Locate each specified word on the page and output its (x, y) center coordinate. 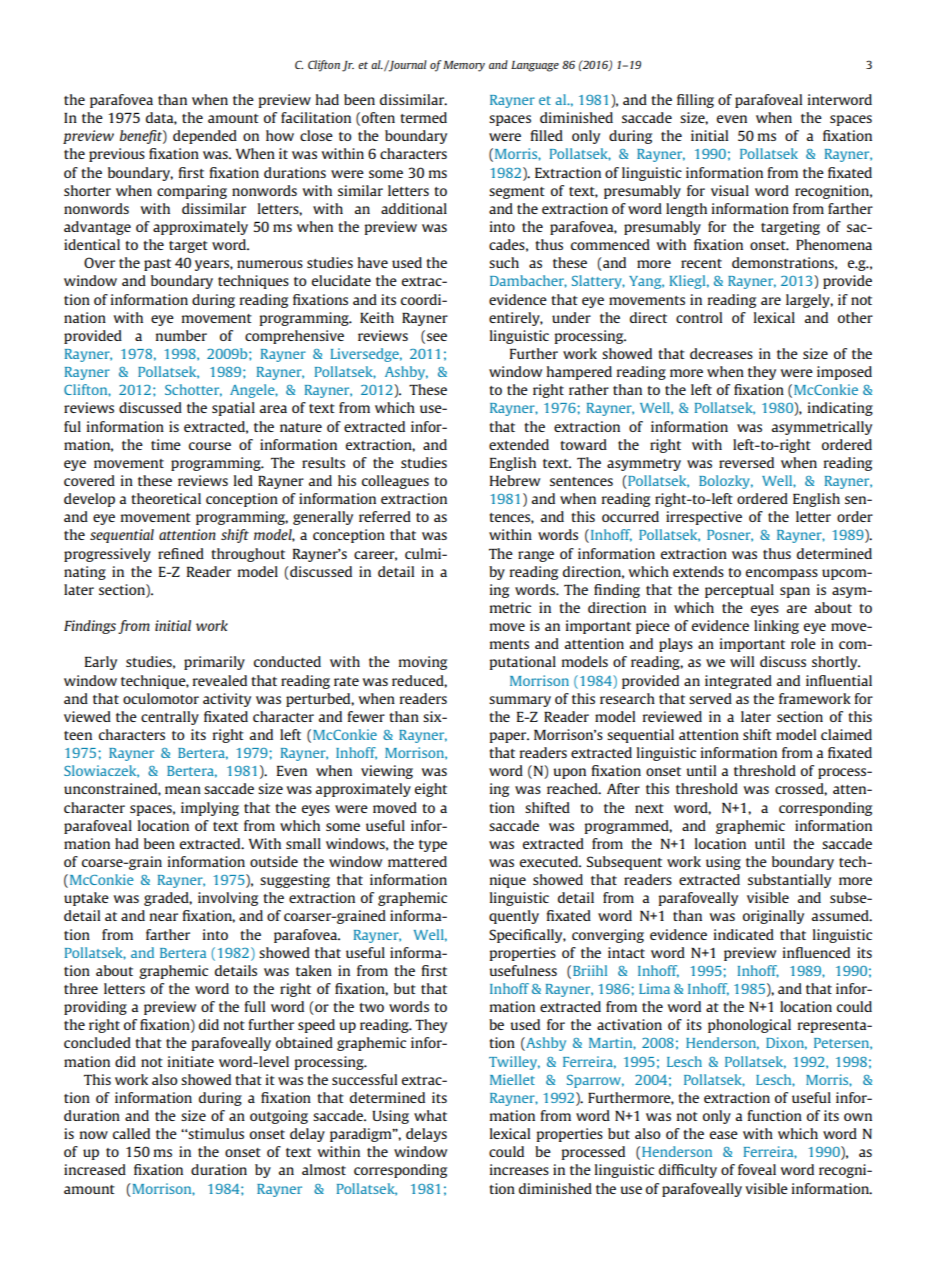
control (699, 317)
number (181, 335)
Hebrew (515, 480)
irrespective (704, 518)
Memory (464, 66)
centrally (170, 718)
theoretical (166, 498)
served (710, 698)
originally (773, 917)
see (437, 337)
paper (509, 737)
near (164, 917)
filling (695, 101)
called (131, 1133)
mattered (417, 861)
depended (205, 137)
